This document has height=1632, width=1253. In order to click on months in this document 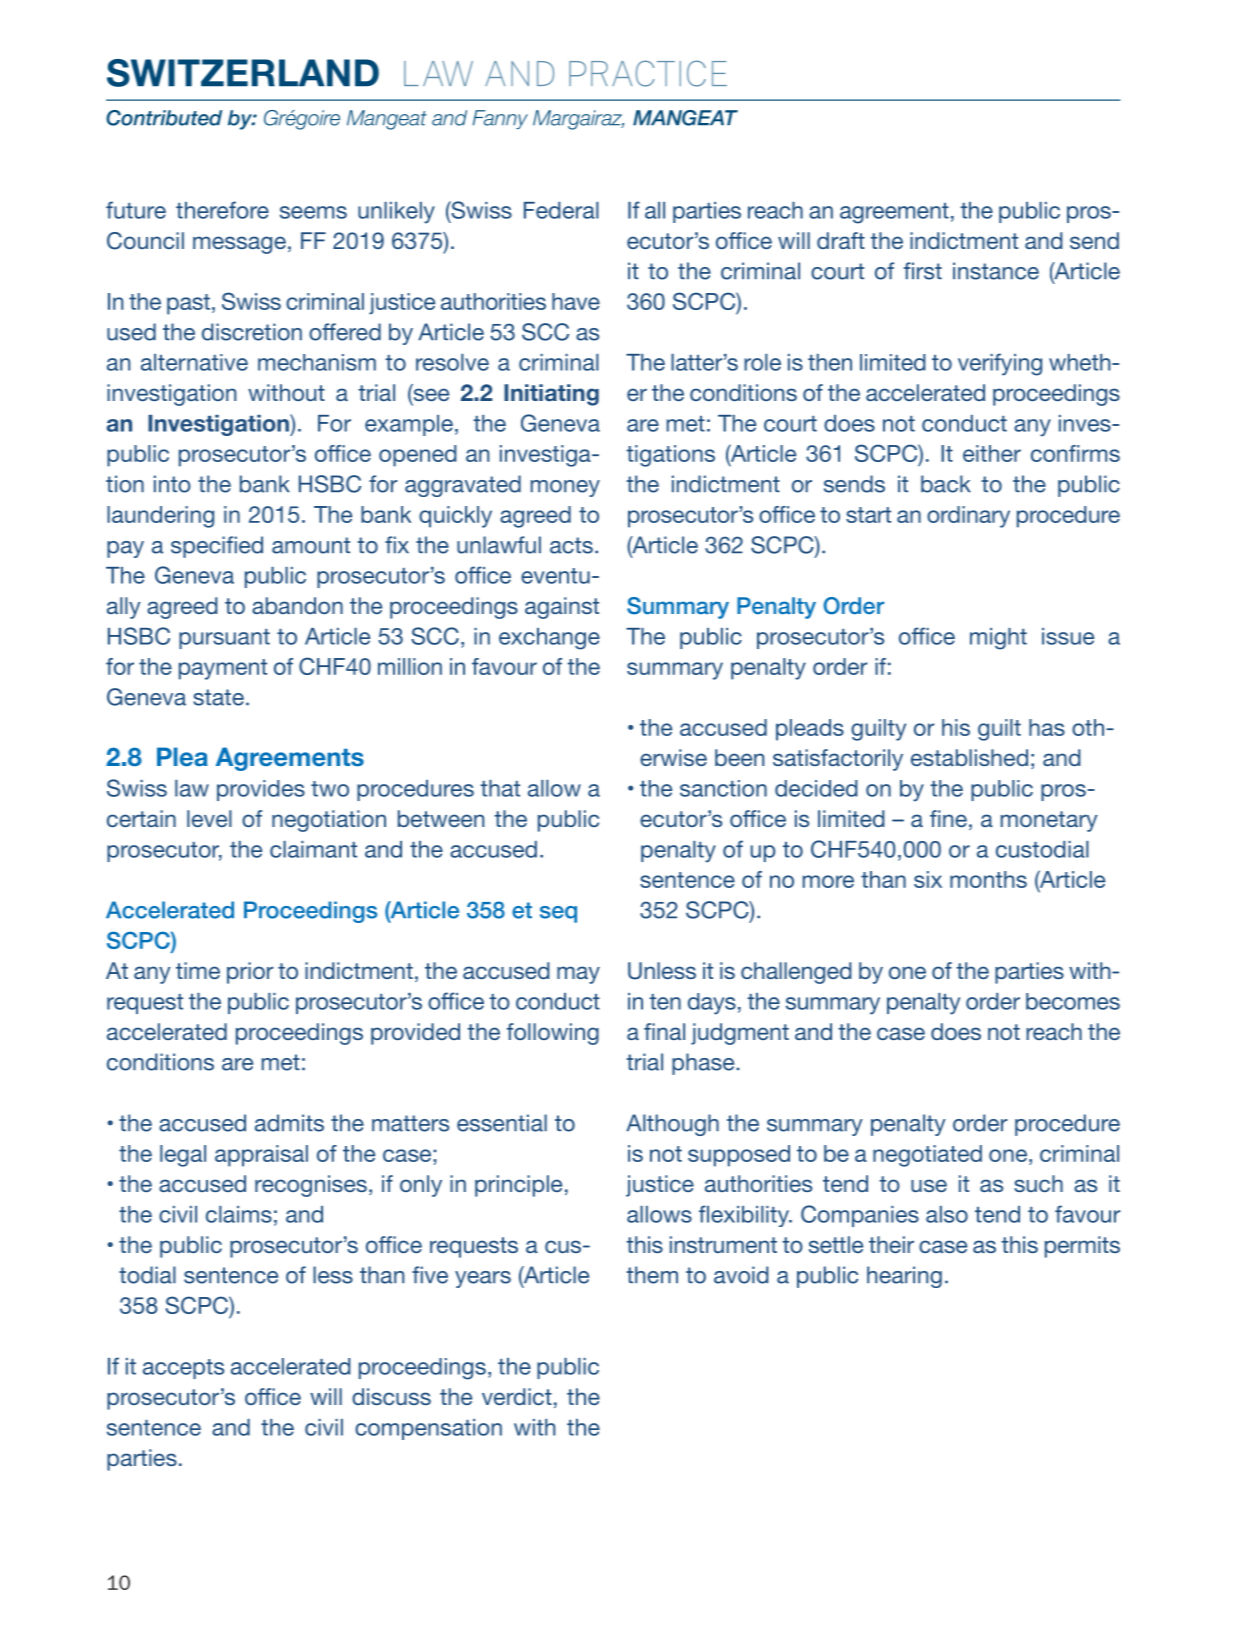, I will do `click(988, 879)`.
